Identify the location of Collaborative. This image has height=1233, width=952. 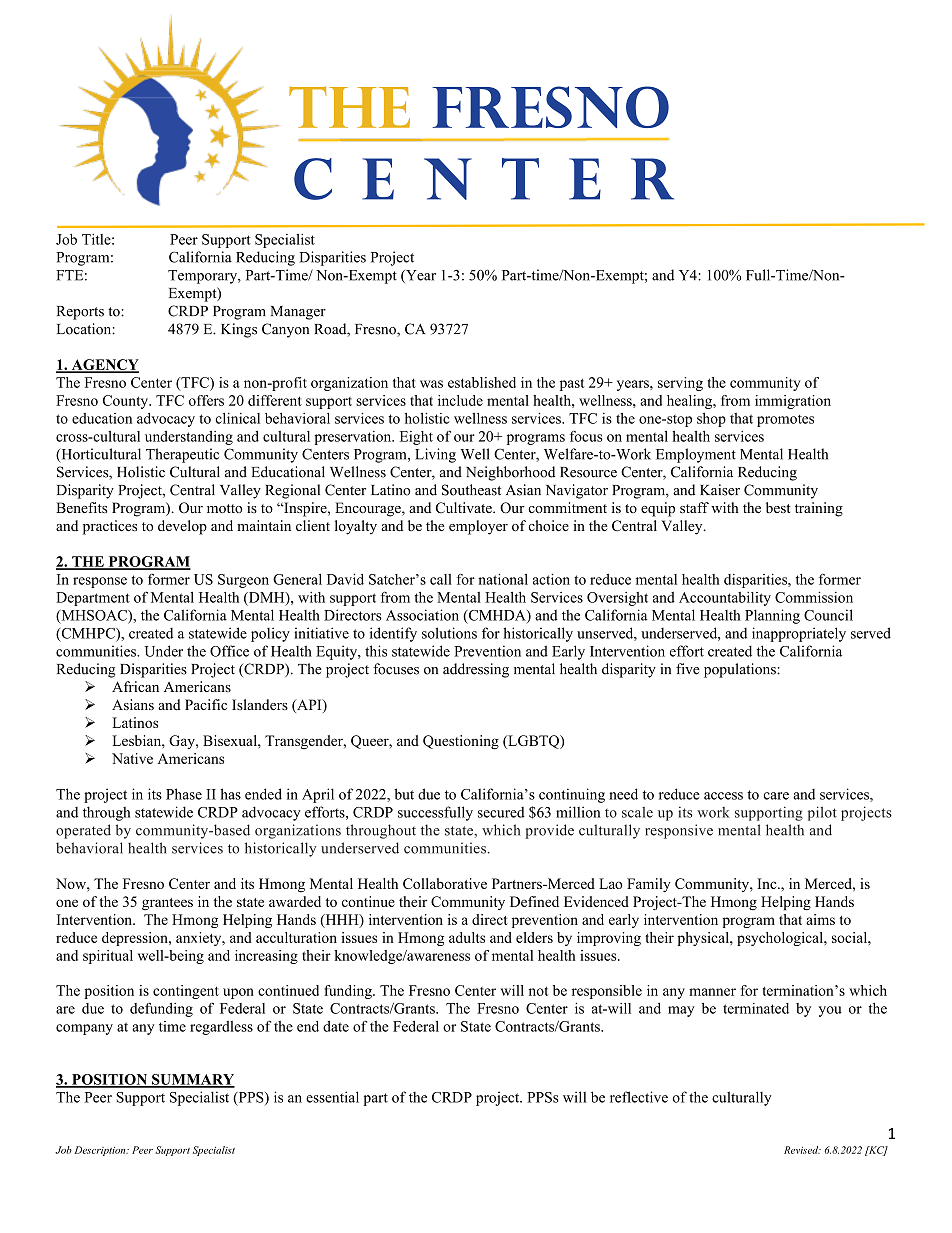
(445, 883).
